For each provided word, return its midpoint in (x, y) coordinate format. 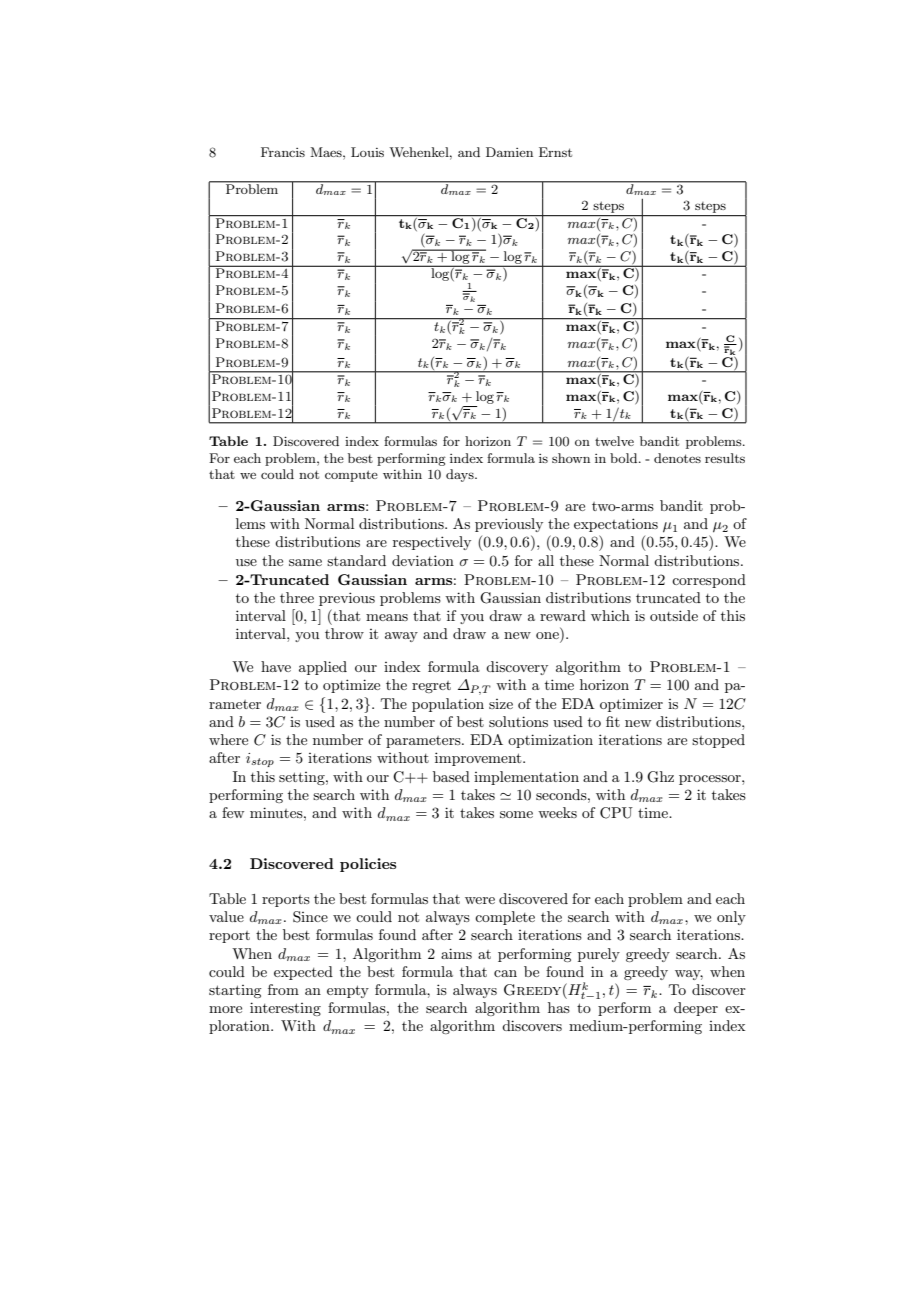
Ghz (660, 777)
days (461, 475)
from (283, 989)
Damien (509, 152)
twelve (614, 441)
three (297, 597)
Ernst (555, 152)
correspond (709, 581)
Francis (283, 152)
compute (351, 476)
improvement (479, 759)
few (233, 812)
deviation (423, 560)
